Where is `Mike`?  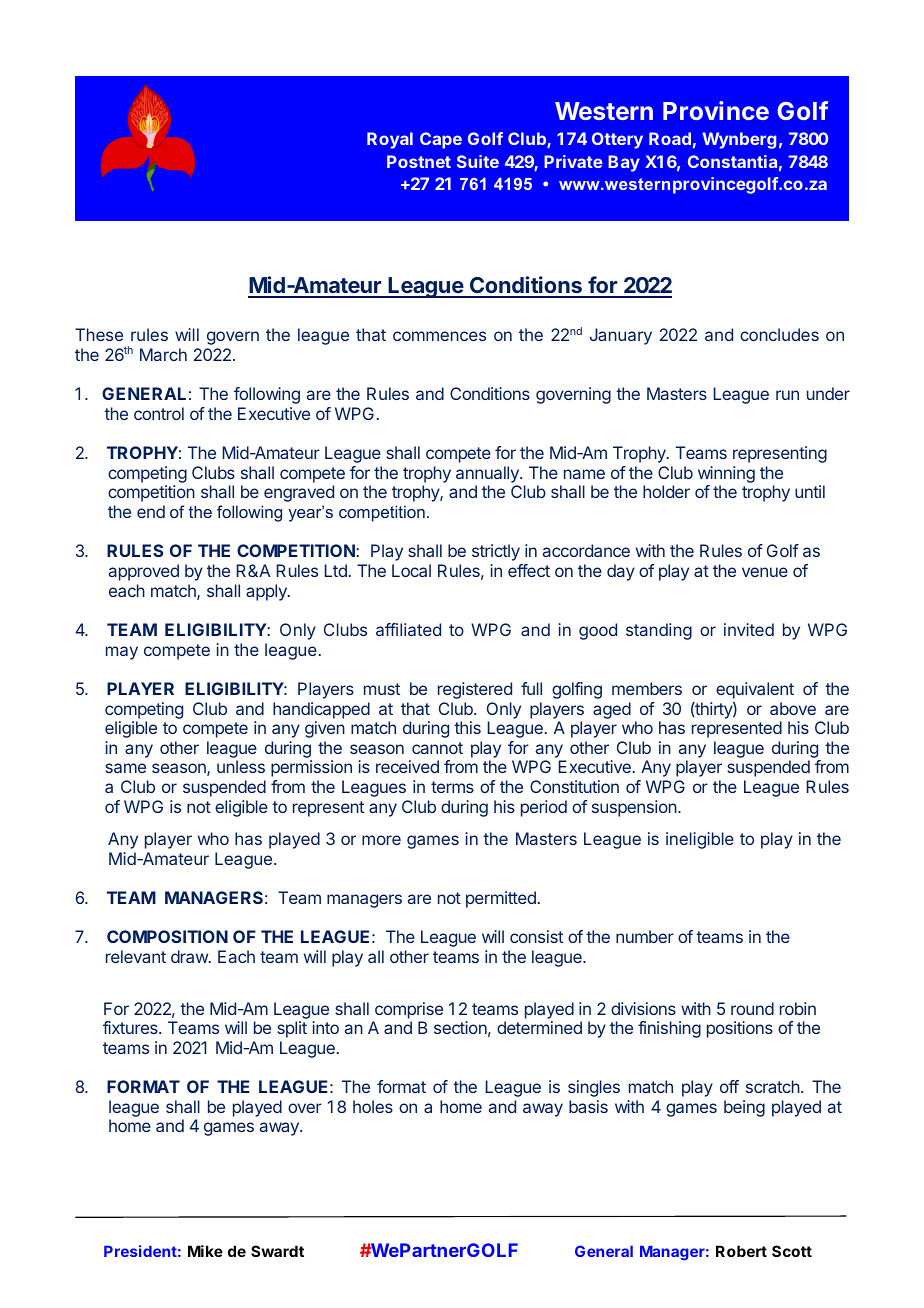
Mike is located at coordinates (205, 1251).
